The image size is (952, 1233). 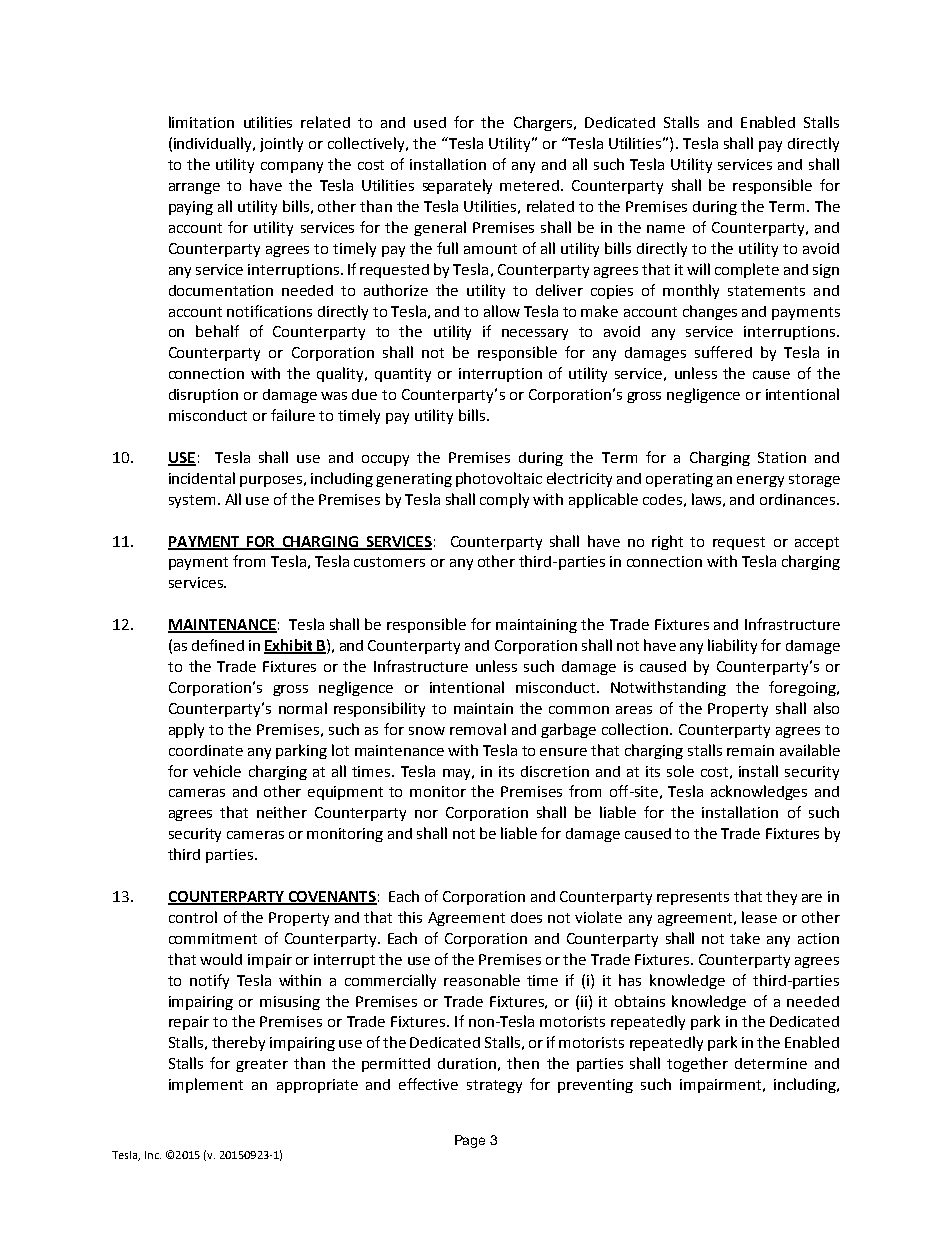 What do you see at coordinates (531, 185) in the image?
I see `metered` at bounding box center [531, 185].
